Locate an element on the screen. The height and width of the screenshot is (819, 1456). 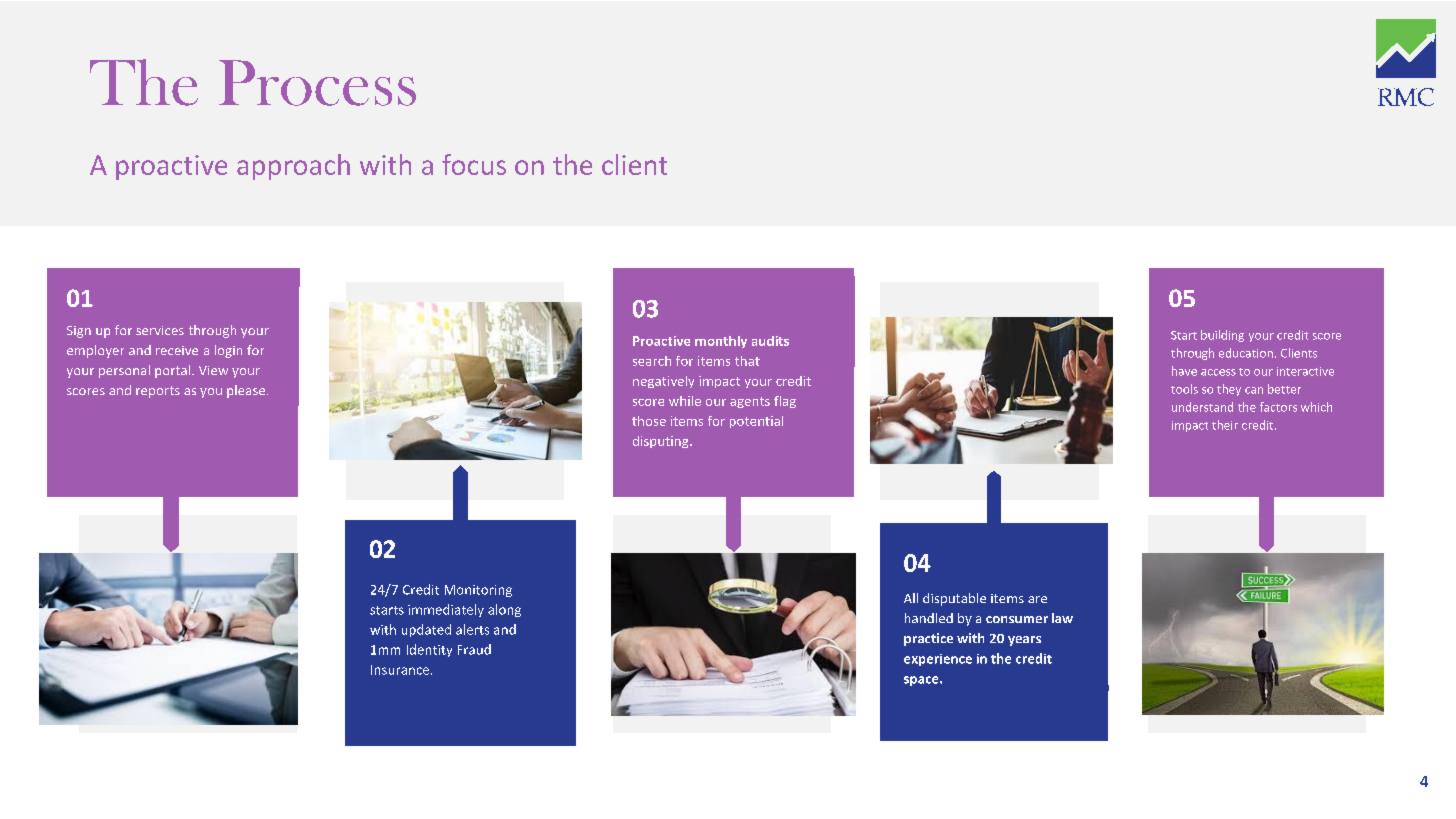
Fraud is located at coordinates (474, 649).
